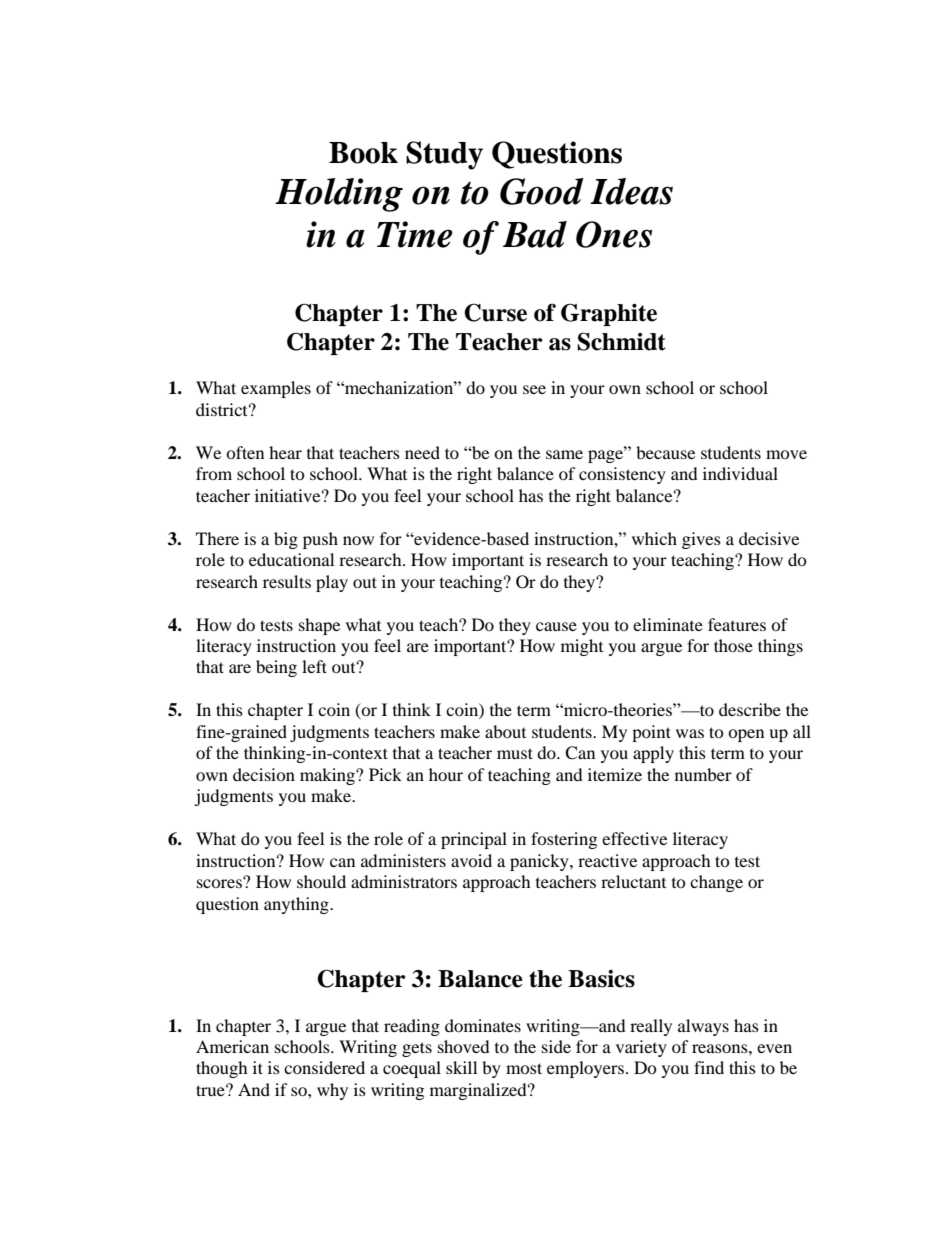 Image resolution: width=952 pixels, height=1233 pixels. Describe the element at coordinates (321, 881) in the page. I see `should` at that location.
